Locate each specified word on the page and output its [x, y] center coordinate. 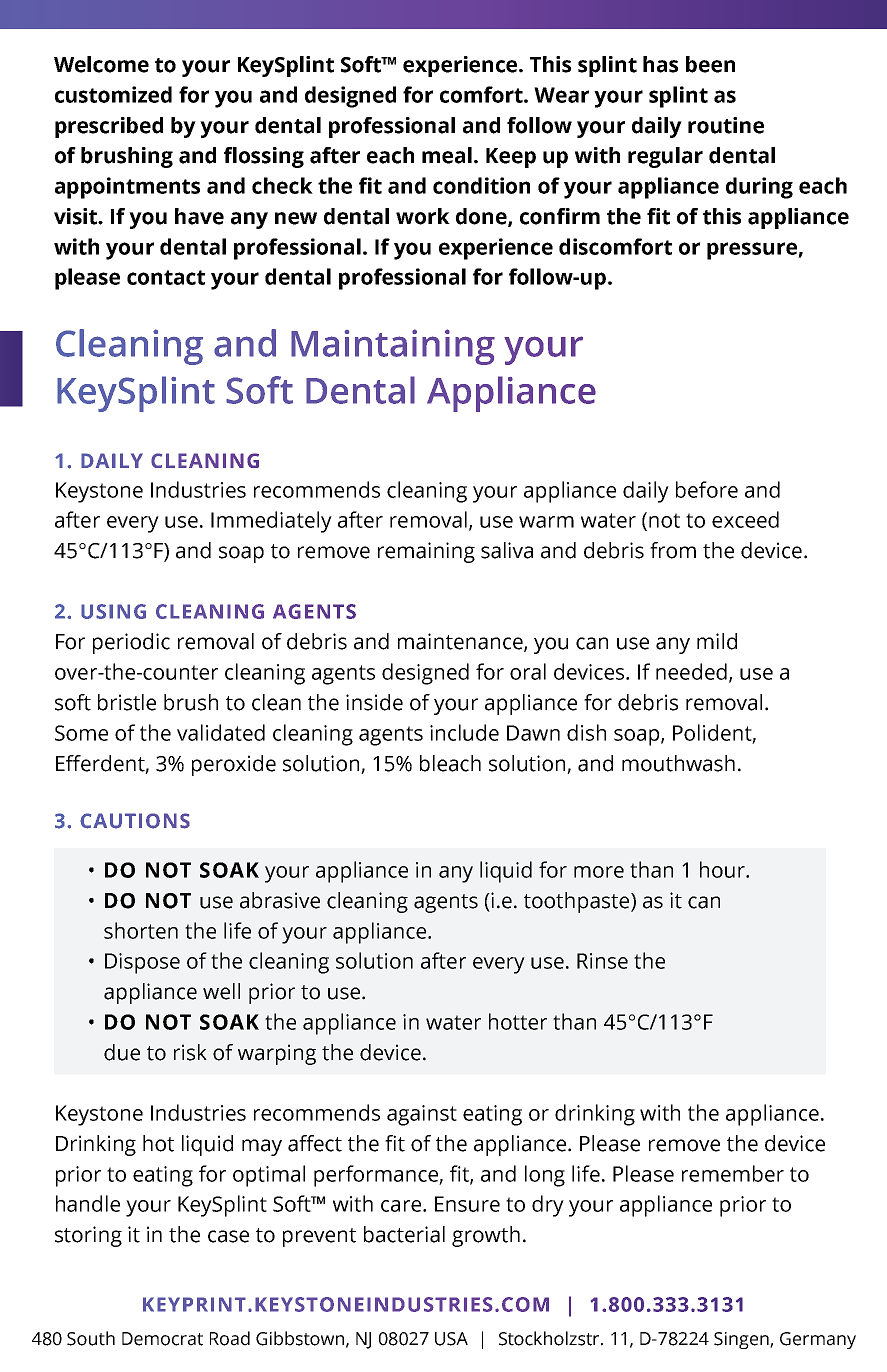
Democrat [162, 1339]
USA [451, 1339]
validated [221, 732]
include [464, 732]
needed [691, 671]
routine [726, 125]
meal [447, 155]
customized [113, 94]
